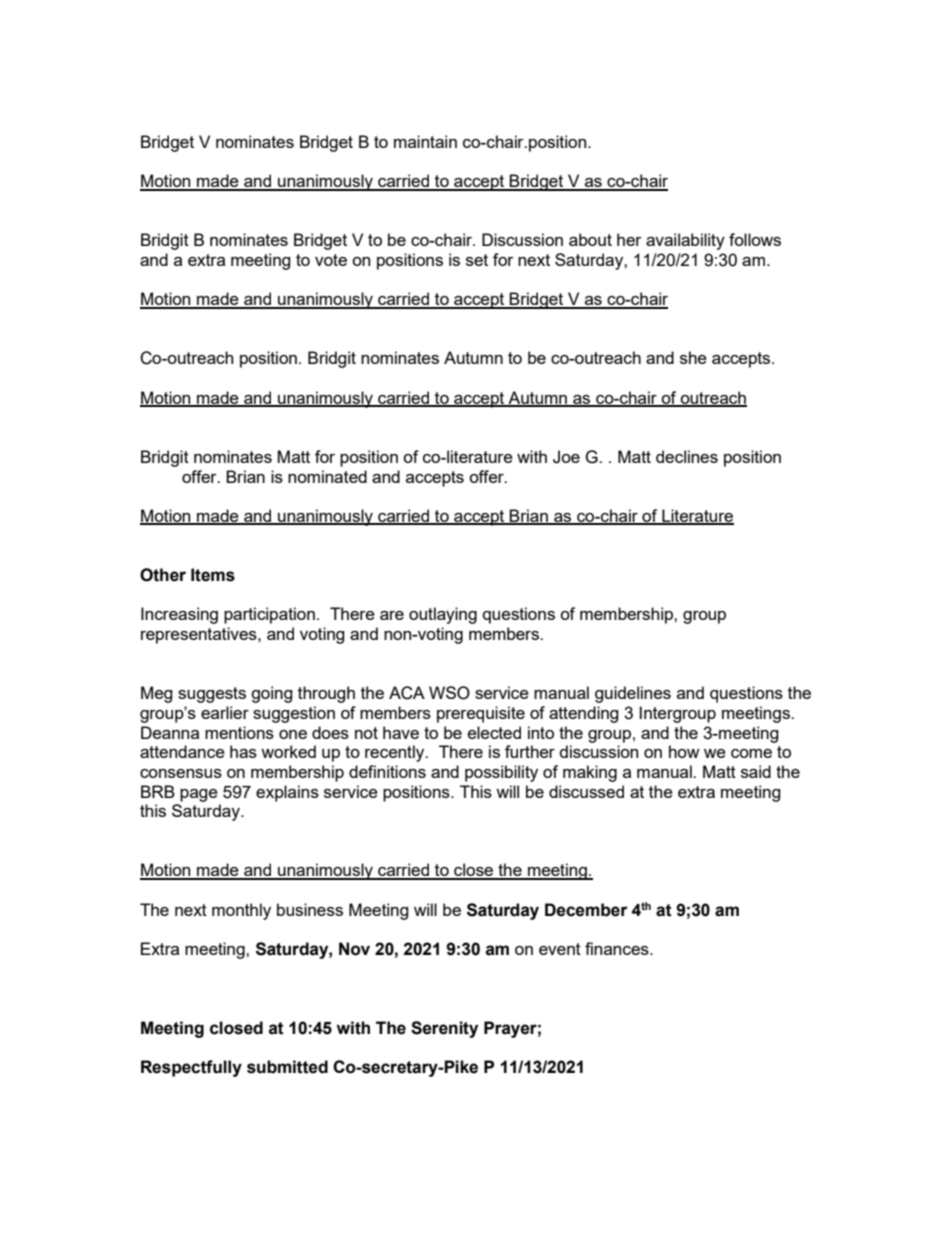  I want to click on vote, so click(331, 260).
